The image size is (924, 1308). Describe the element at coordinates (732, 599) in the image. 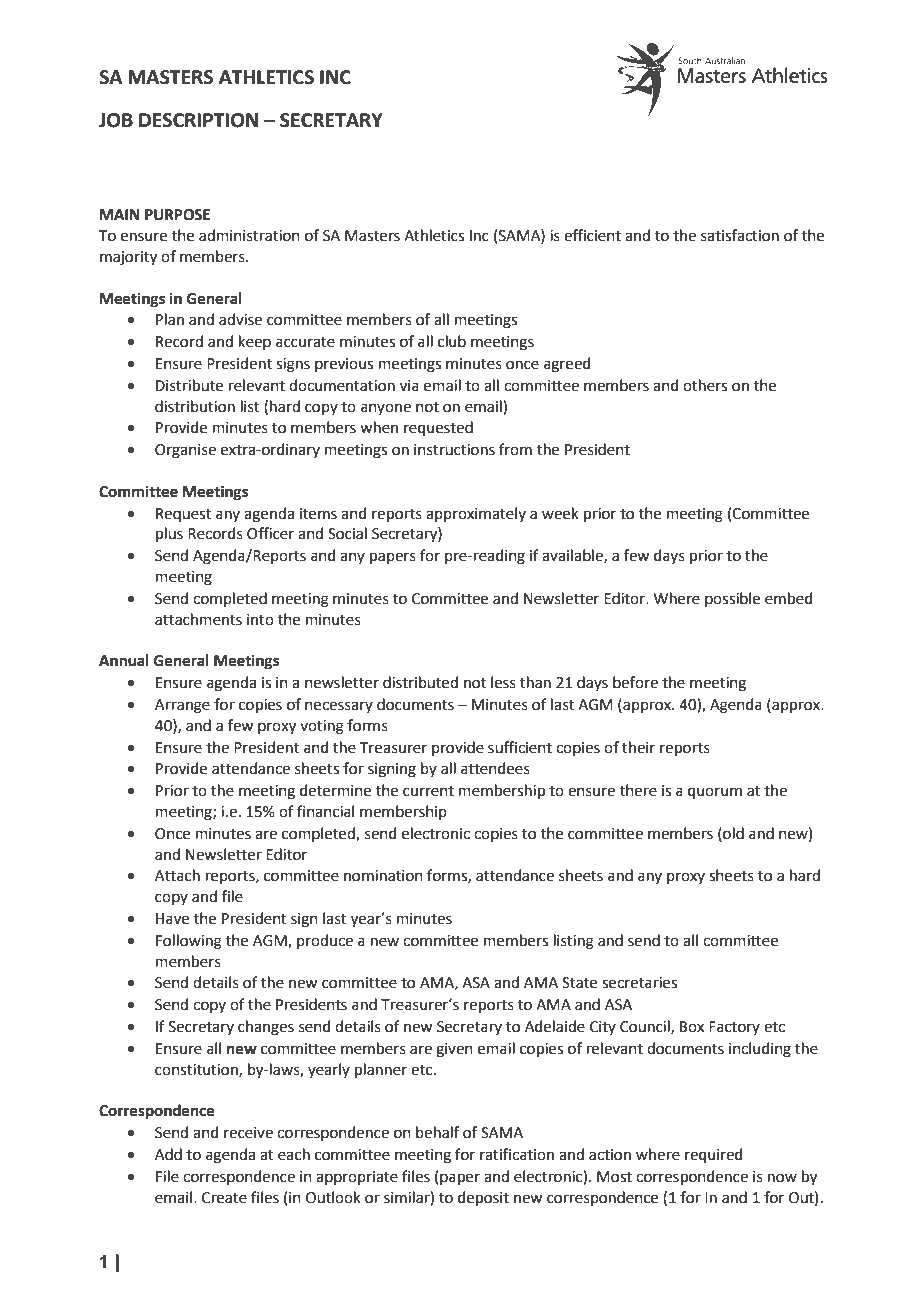

I see `possible` at that location.
